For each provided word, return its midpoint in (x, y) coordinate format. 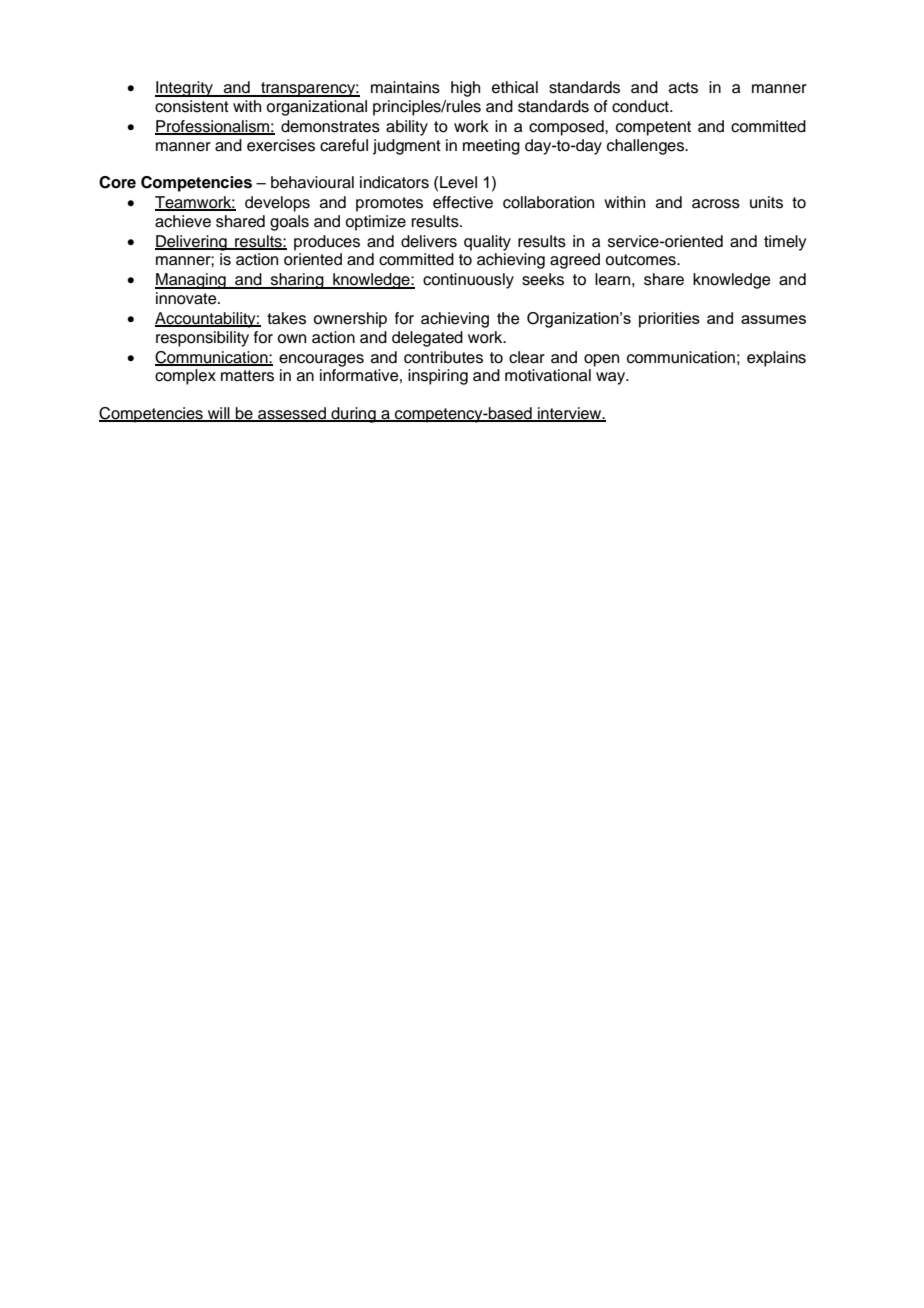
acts (683, 88)
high (465, 89)
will (219, 414)
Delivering (192, 243)
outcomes (641, 260)
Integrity (185, 89)
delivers (429, 241)
